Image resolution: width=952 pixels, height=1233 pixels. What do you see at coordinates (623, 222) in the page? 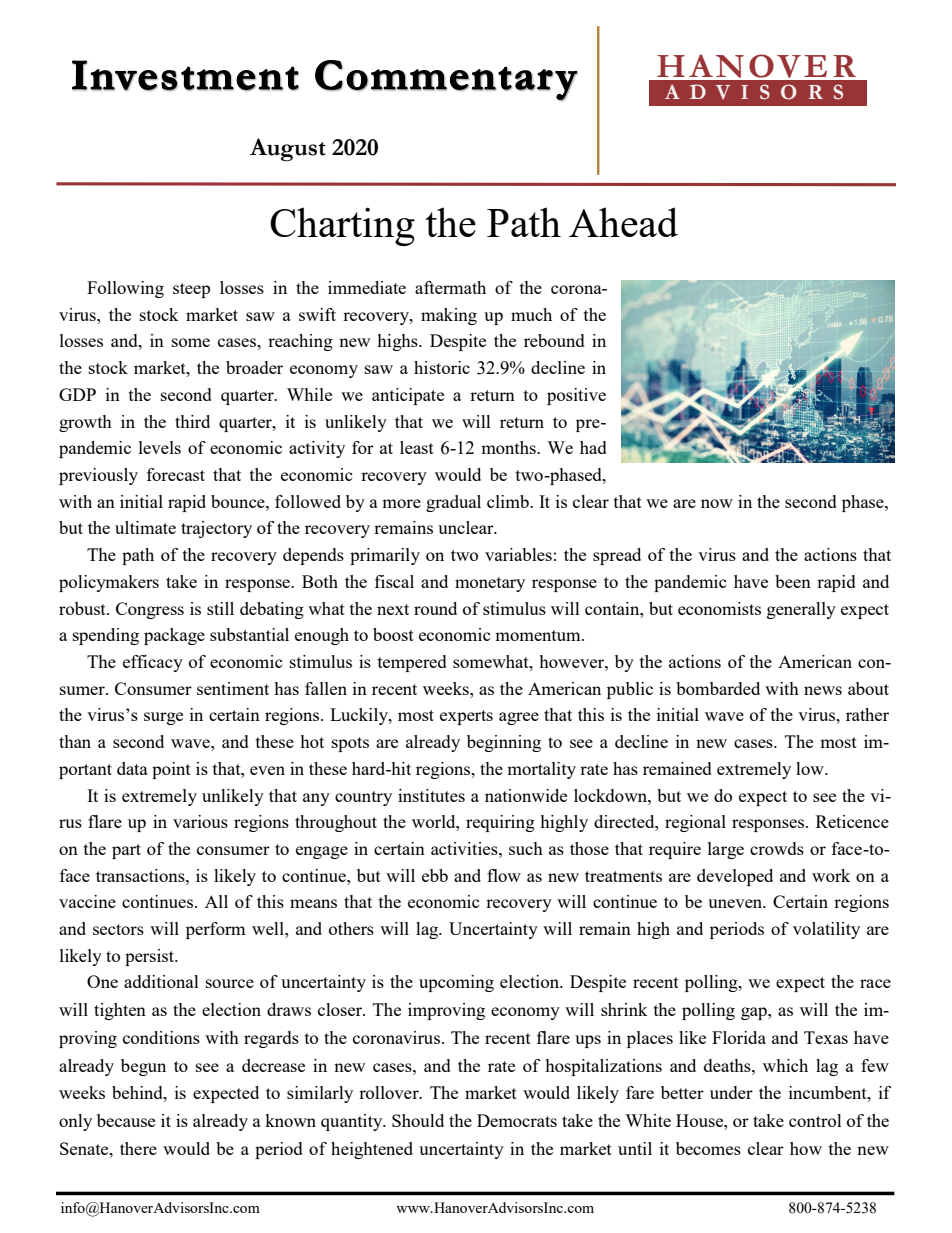
I see `Ahead` at bounding box center [623, 222].
